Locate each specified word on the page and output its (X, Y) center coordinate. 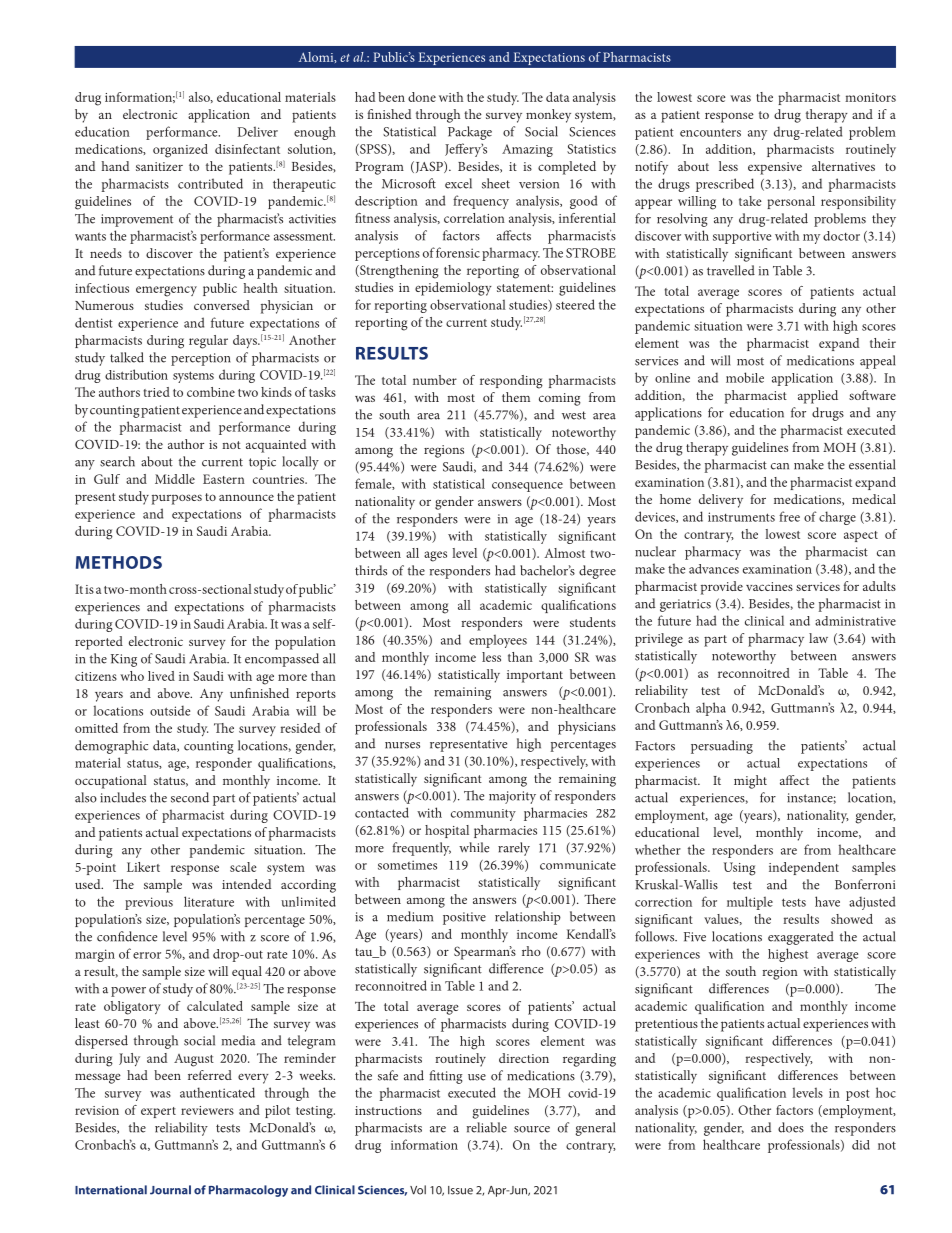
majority (512, 797)
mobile (745, 377)
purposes (177, 499)
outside (170, 710)
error (147, 955)
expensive (775, 168)
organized (180, 151)
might (750, 782)
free (789, 516)
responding (511, 382)
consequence (527, 487)
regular (208, 342)
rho (531, 951)
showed (852, 919)
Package (470, 133)
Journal (170, 1190)
